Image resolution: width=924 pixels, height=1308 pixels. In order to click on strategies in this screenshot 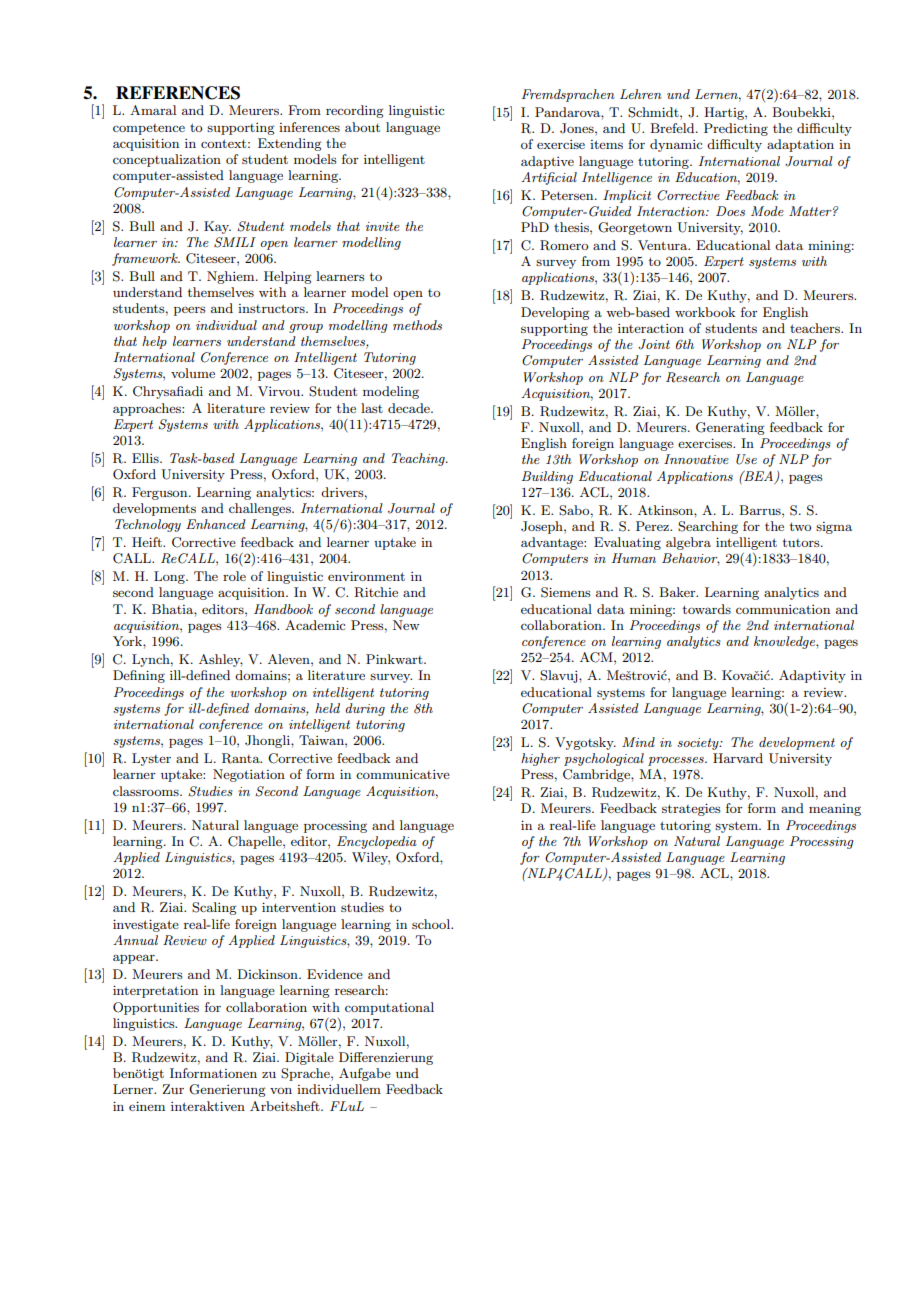, I will do `click(691, 809)`.
